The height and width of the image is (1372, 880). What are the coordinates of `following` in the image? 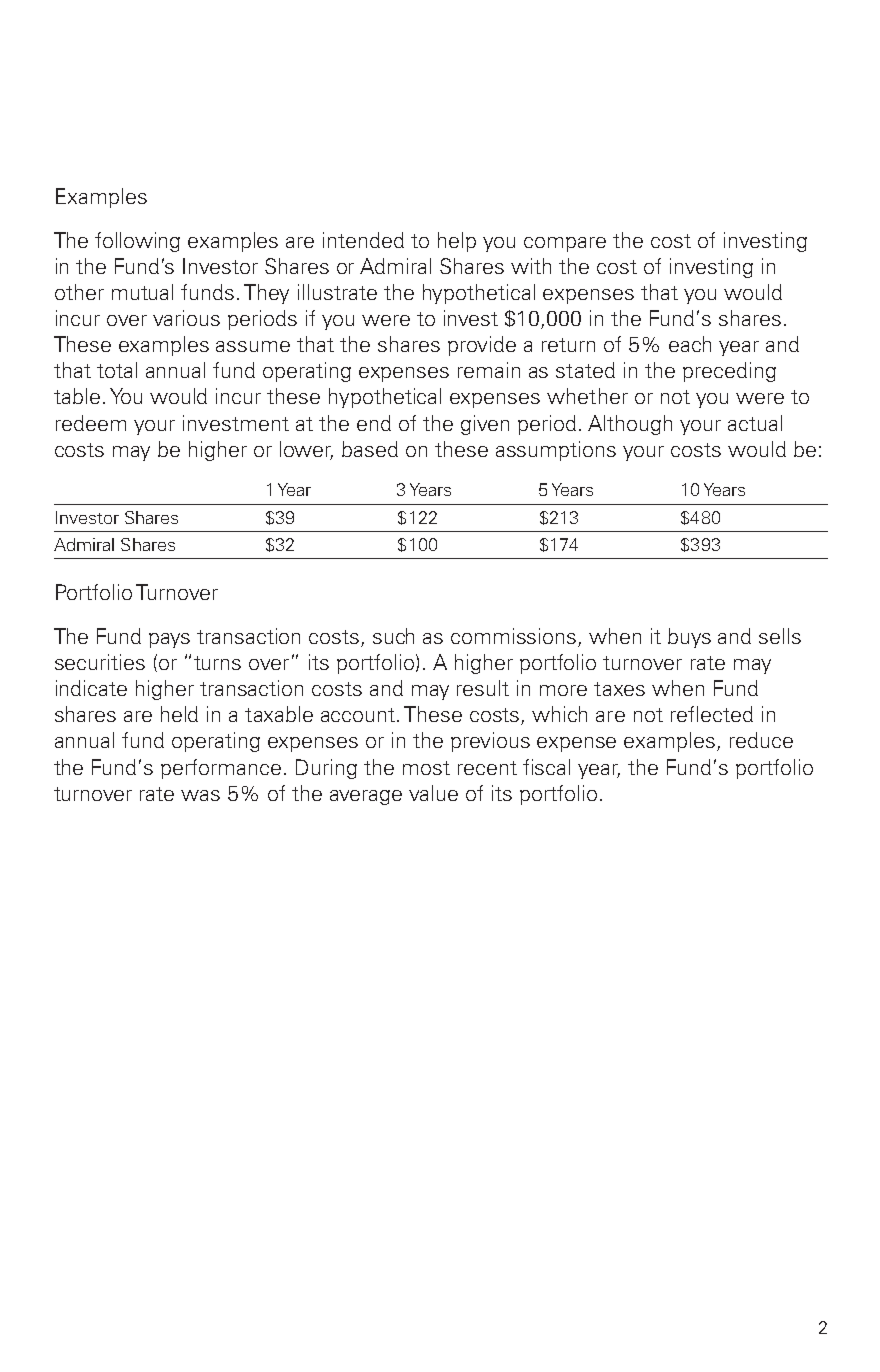 It's located at (137, 242).
